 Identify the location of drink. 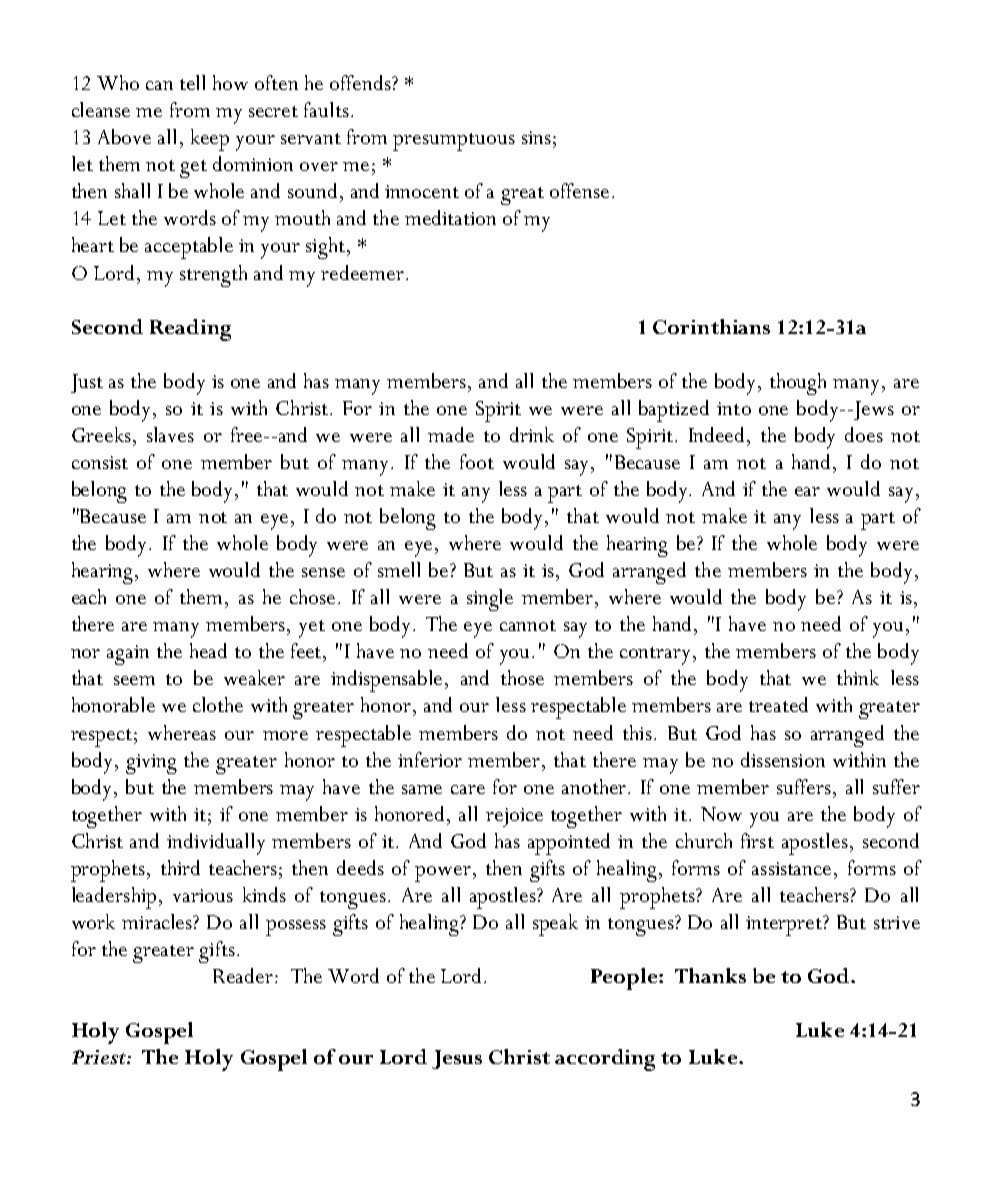
(532, 434).
